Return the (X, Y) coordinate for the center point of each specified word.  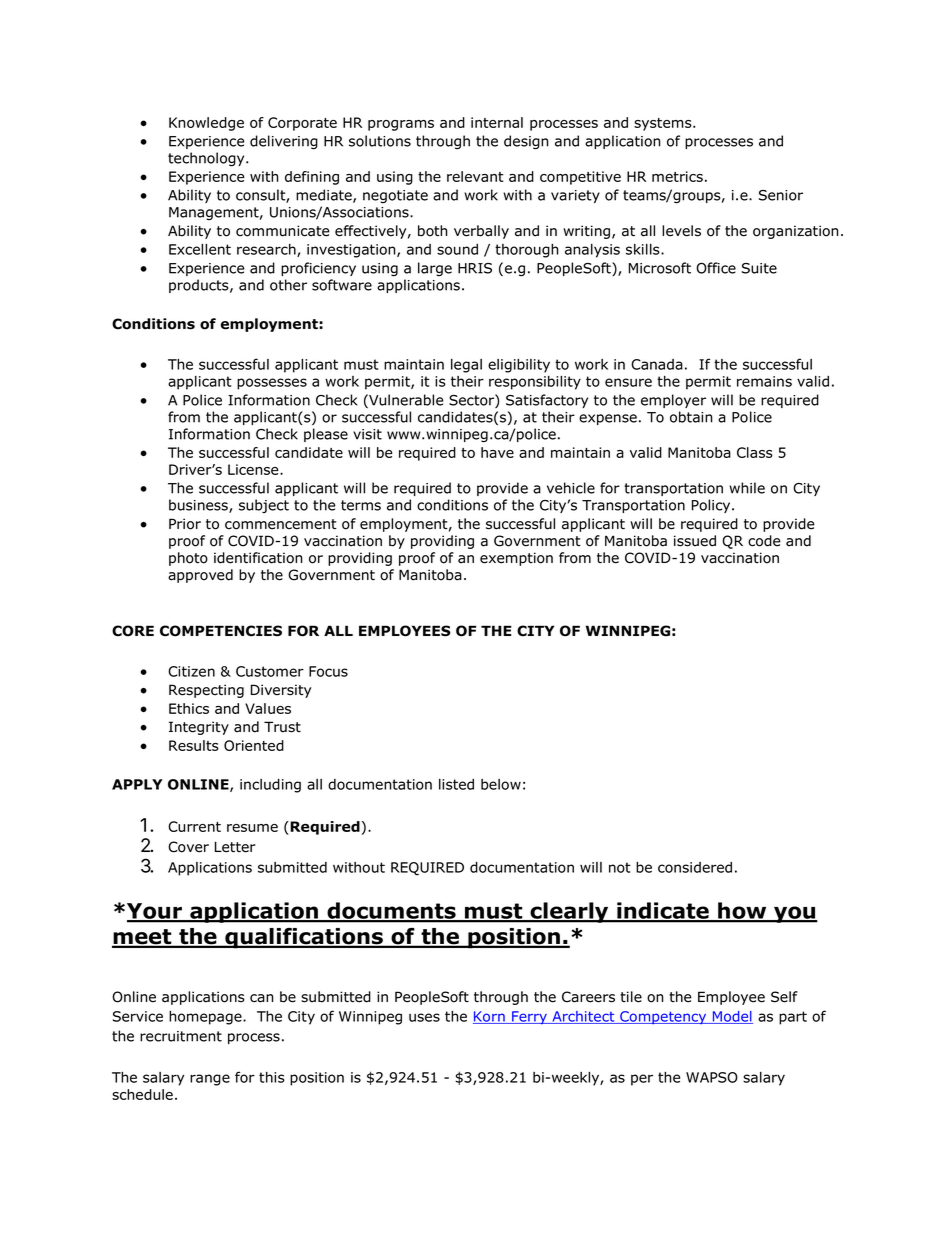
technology (207, 159)
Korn (490, 1017)
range (210, 1080)
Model (731, 1017)
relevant (475, 176)
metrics (677, 176)
